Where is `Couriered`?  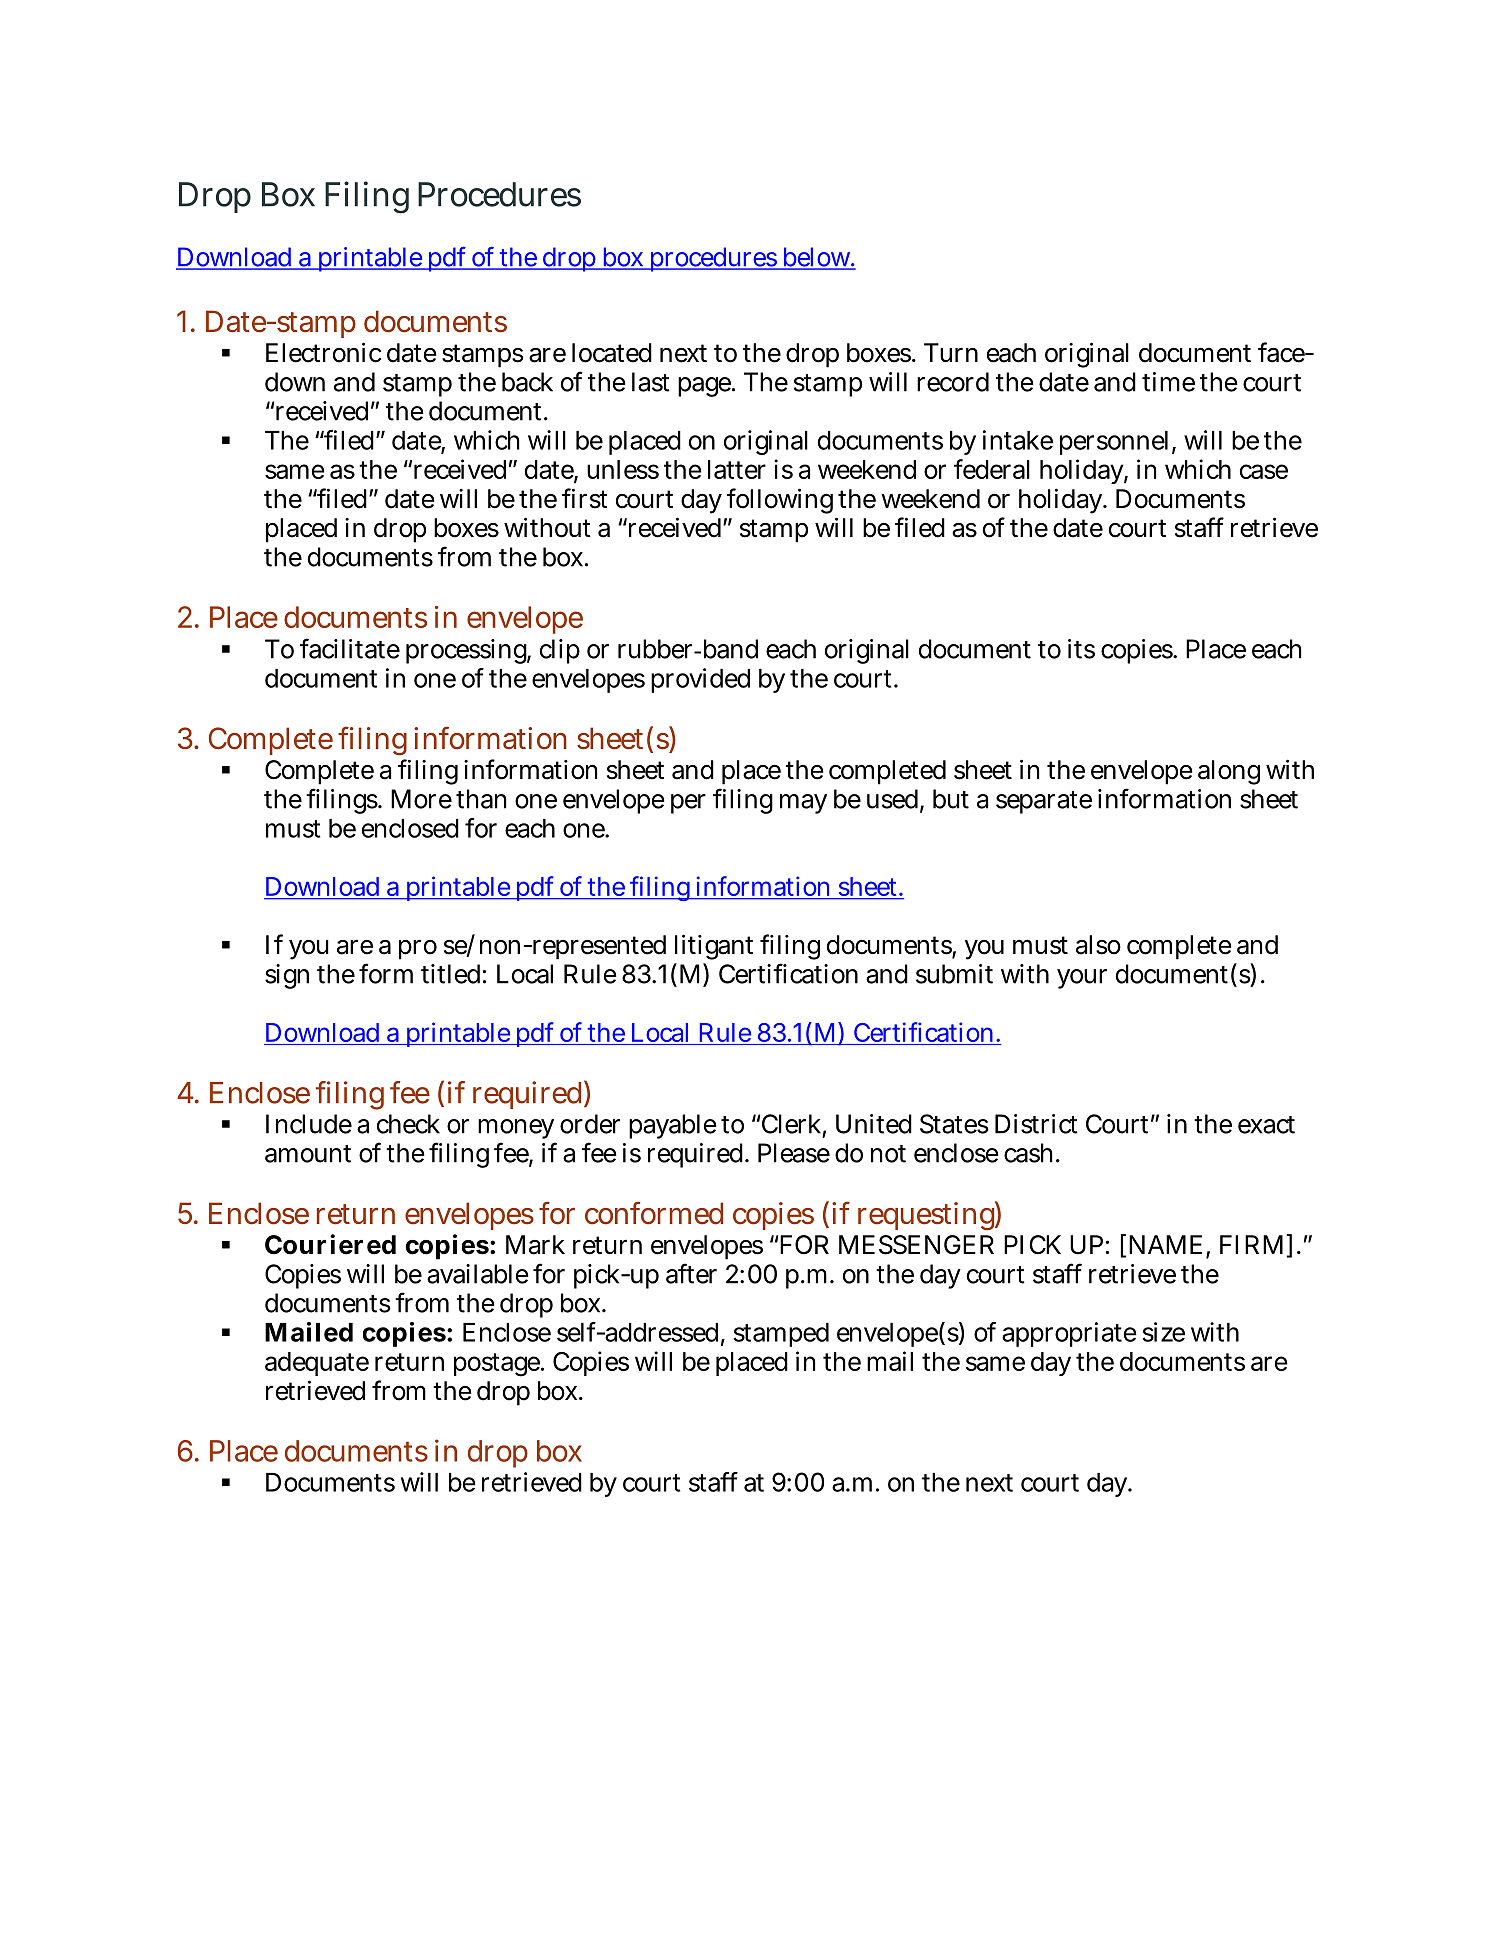
Couriered is located at coordinates (330, 1244).
